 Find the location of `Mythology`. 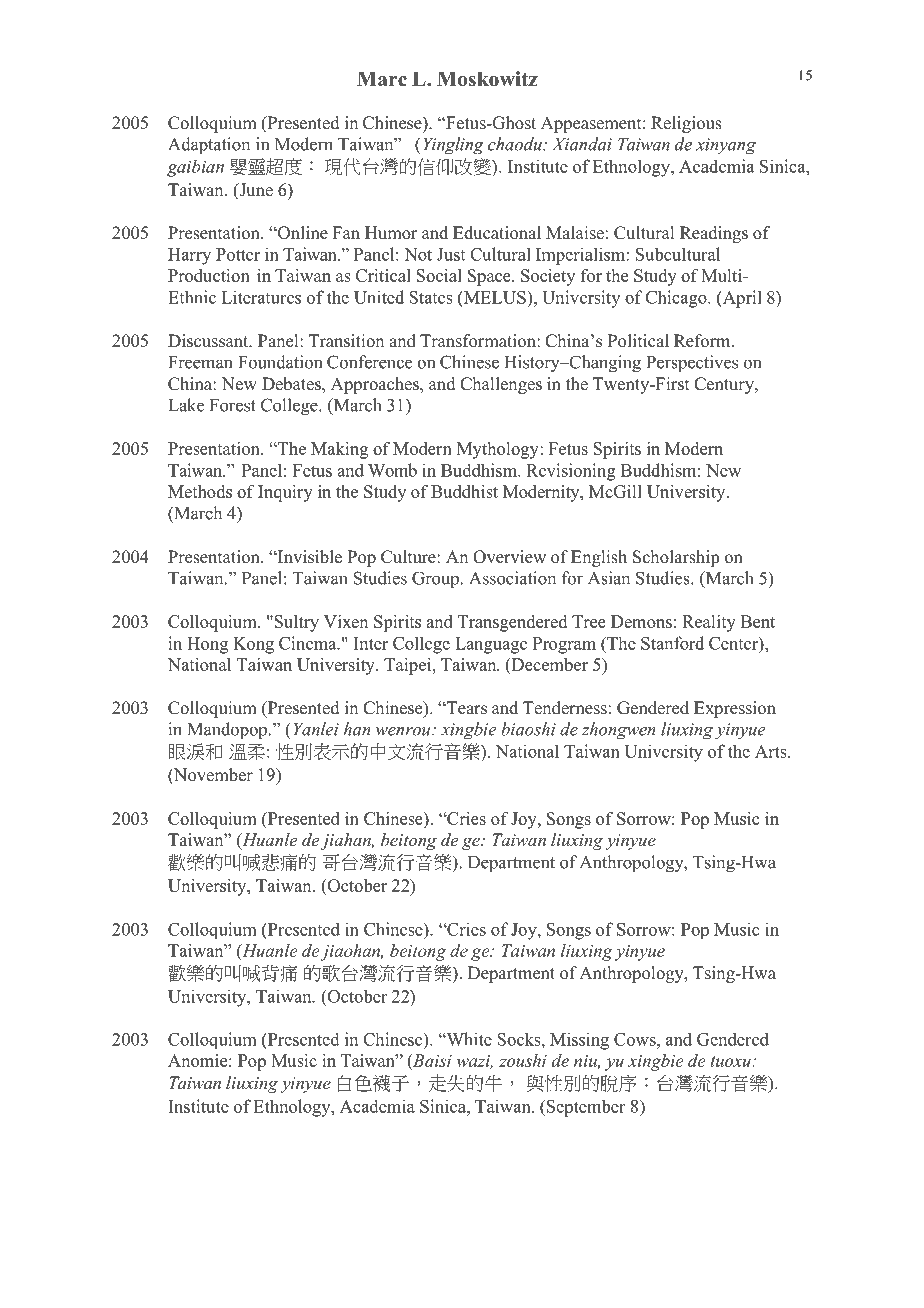

Mythology is located at coordinates (499, 450).
